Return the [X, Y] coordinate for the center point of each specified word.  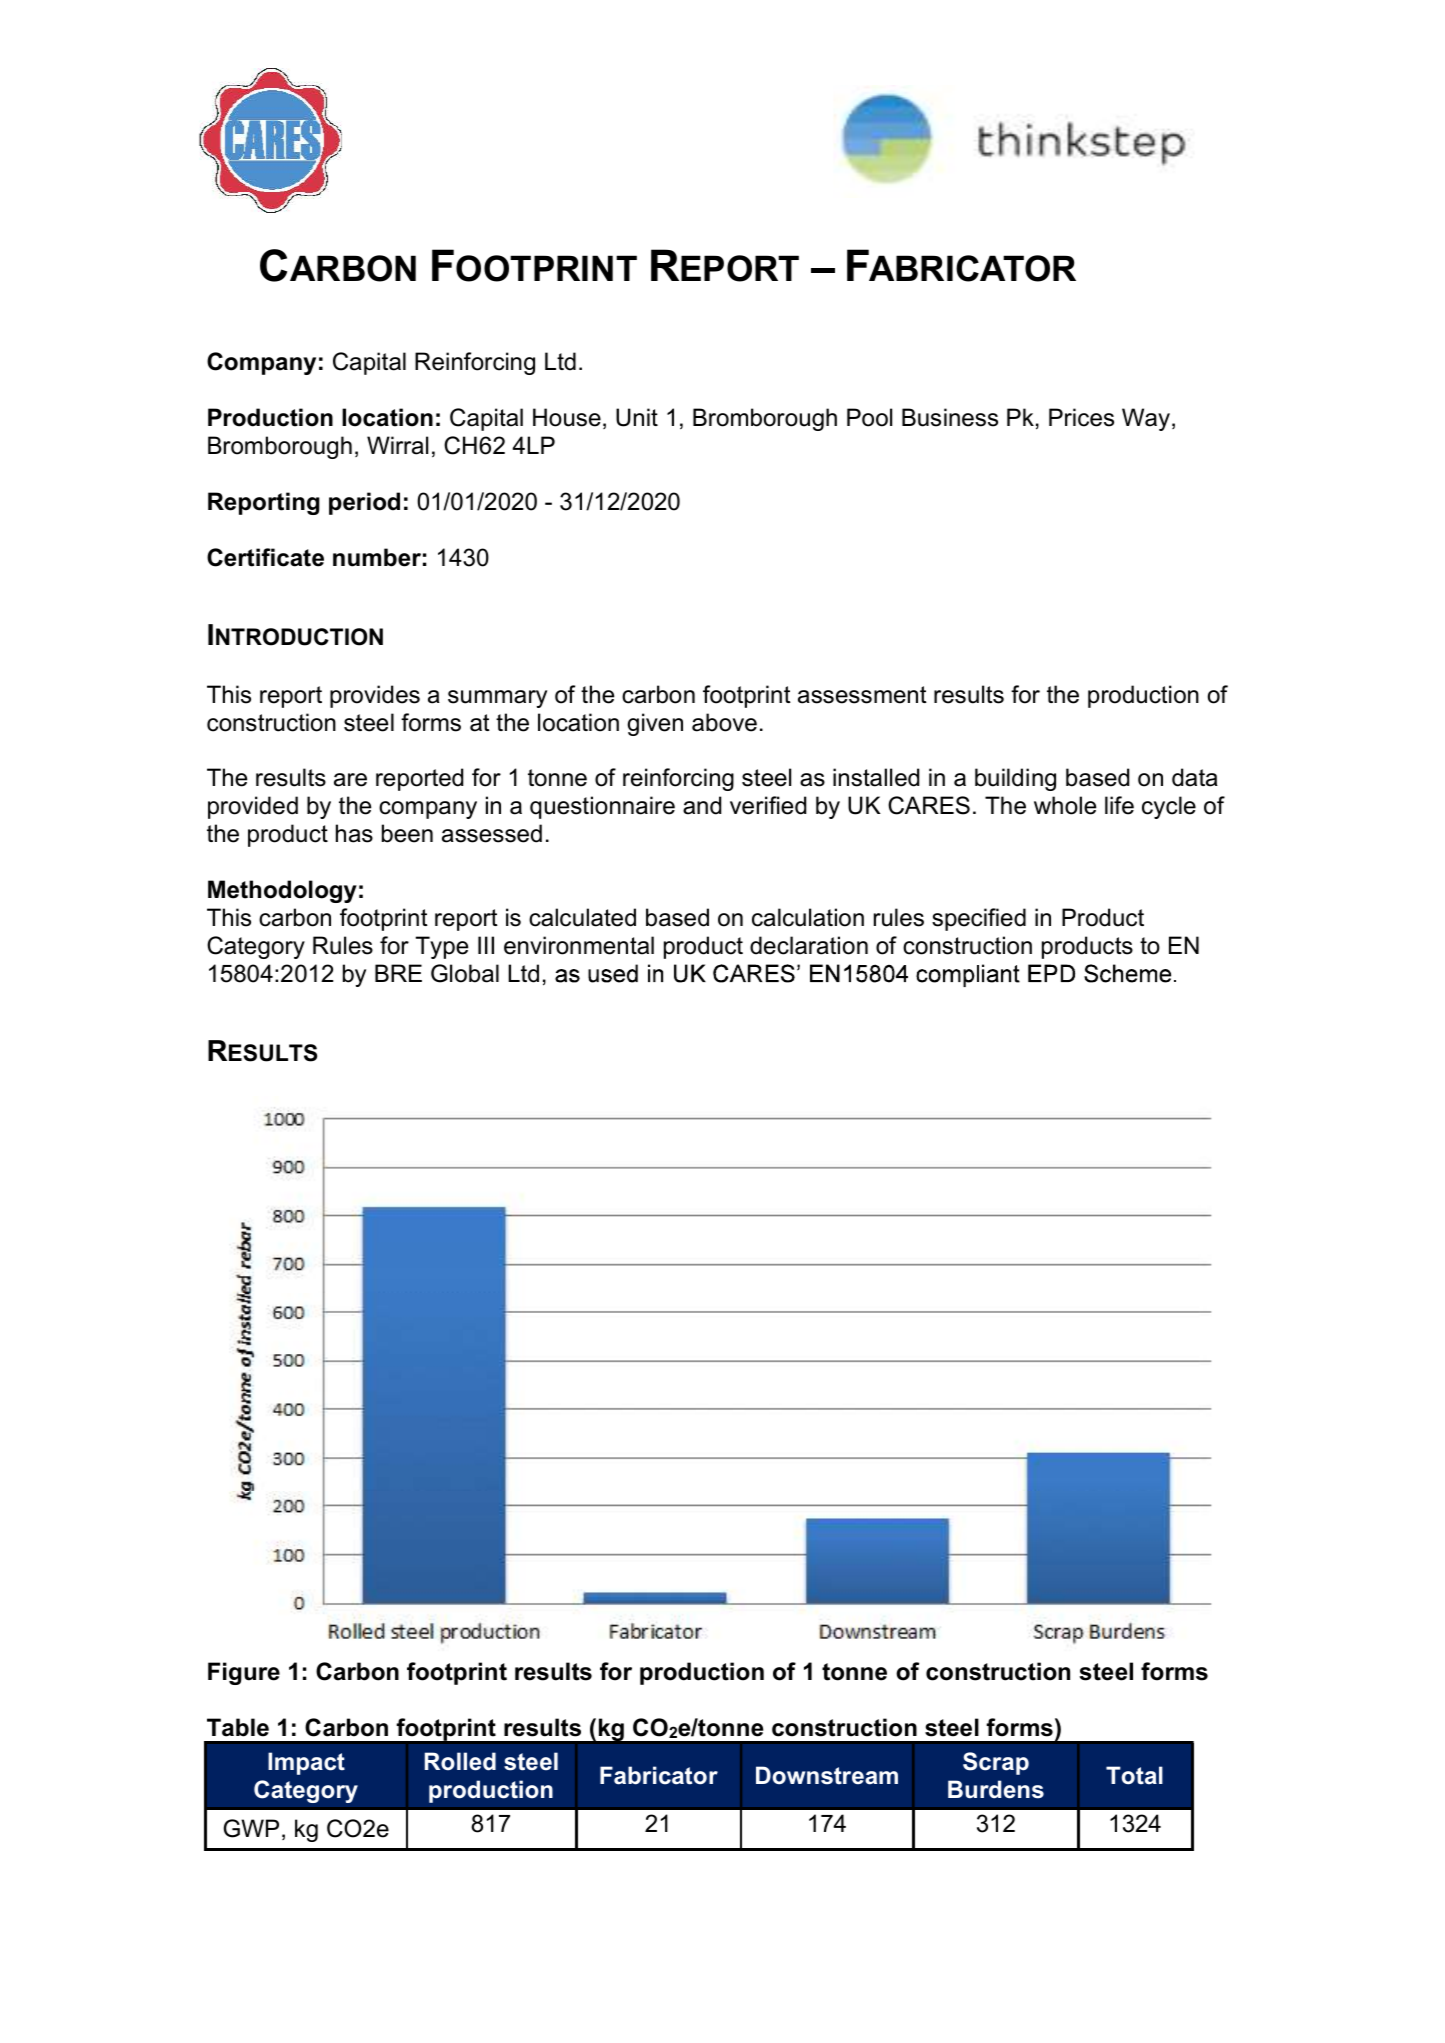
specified [979, 919]
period [364, 503]
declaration [809, 945]
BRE [398, 973]
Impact [306, 1763]
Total [1134, 1775]
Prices [1081, 417]
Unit [637, 417]
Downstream [827, 1775]
